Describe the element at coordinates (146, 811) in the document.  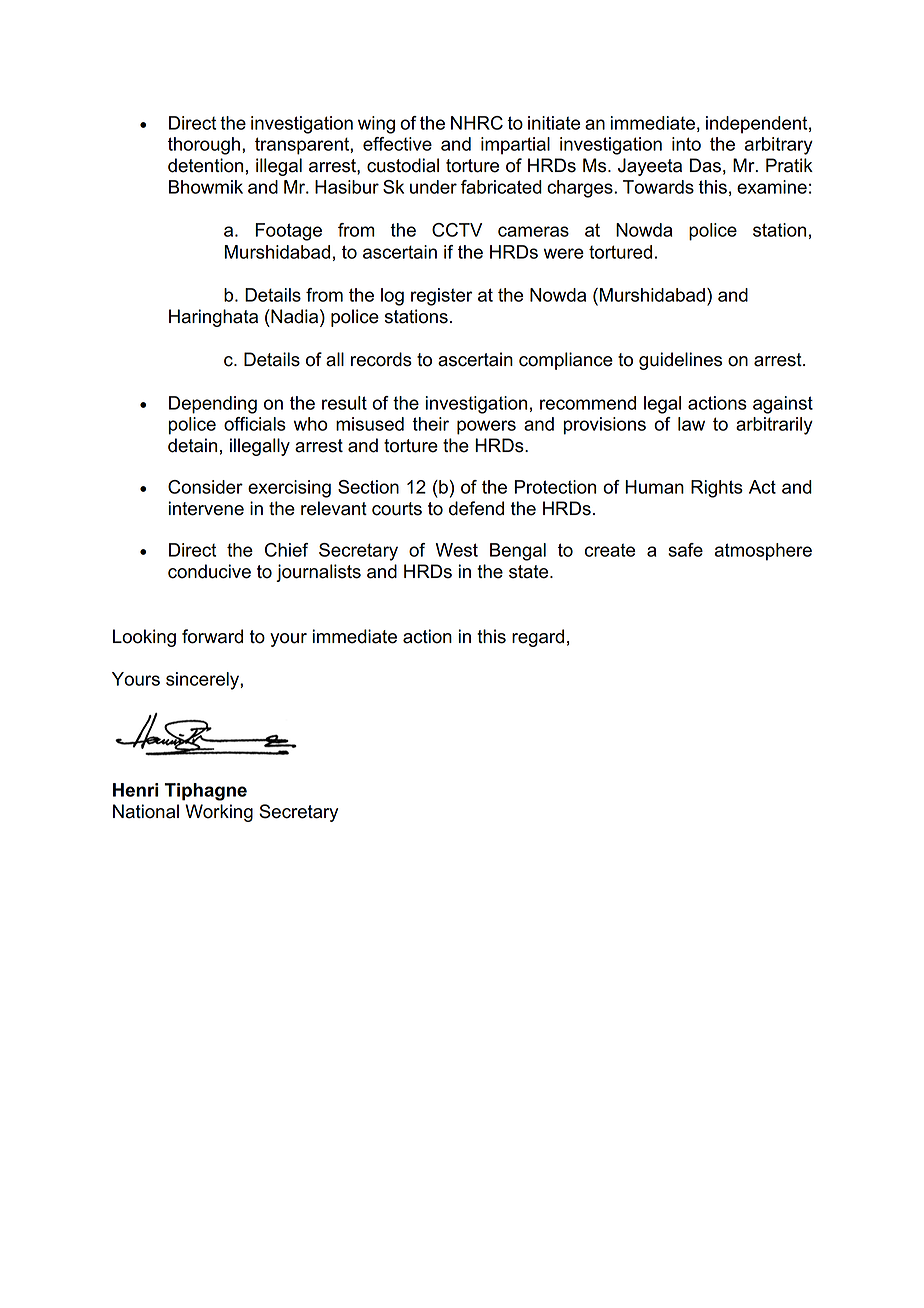
I see `National` at that location.
